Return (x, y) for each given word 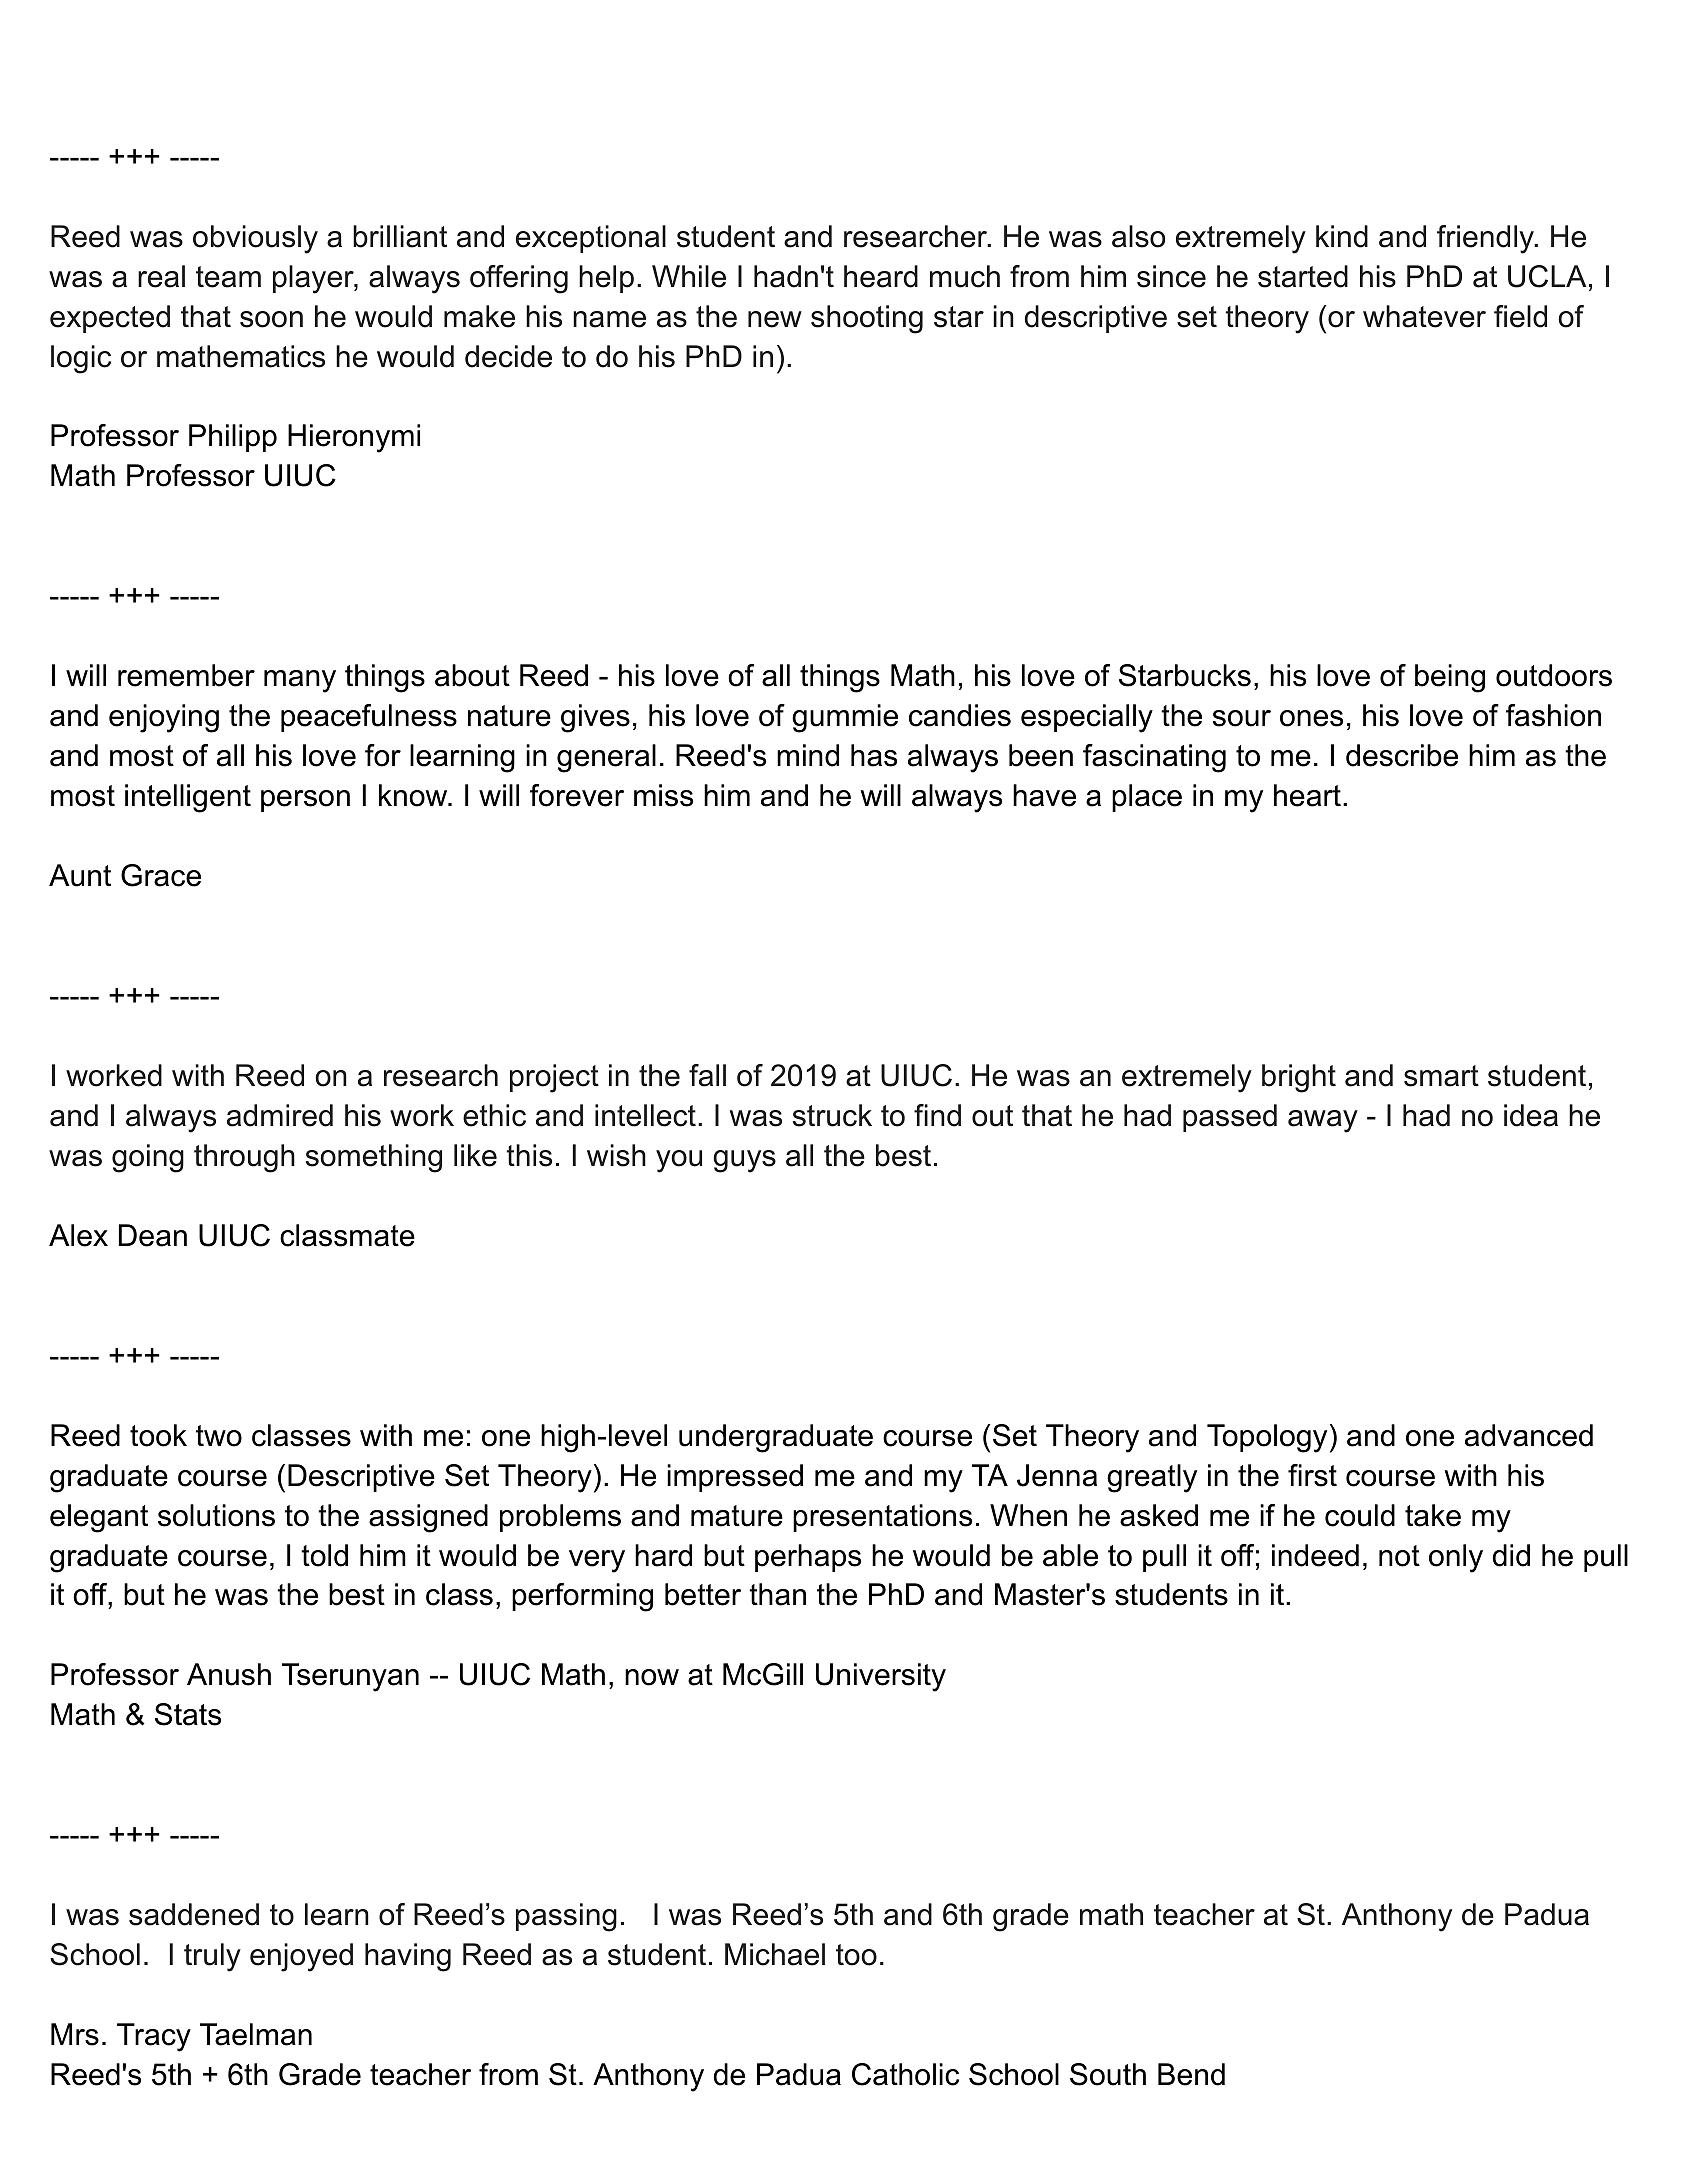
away (1323, 1121)
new (775, 319)
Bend (1191, 2074)
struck (832, 1115)
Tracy (154, 2037)
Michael (775, 1954)
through (244, 1158)
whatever (1424, 316)
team (228, 277)
